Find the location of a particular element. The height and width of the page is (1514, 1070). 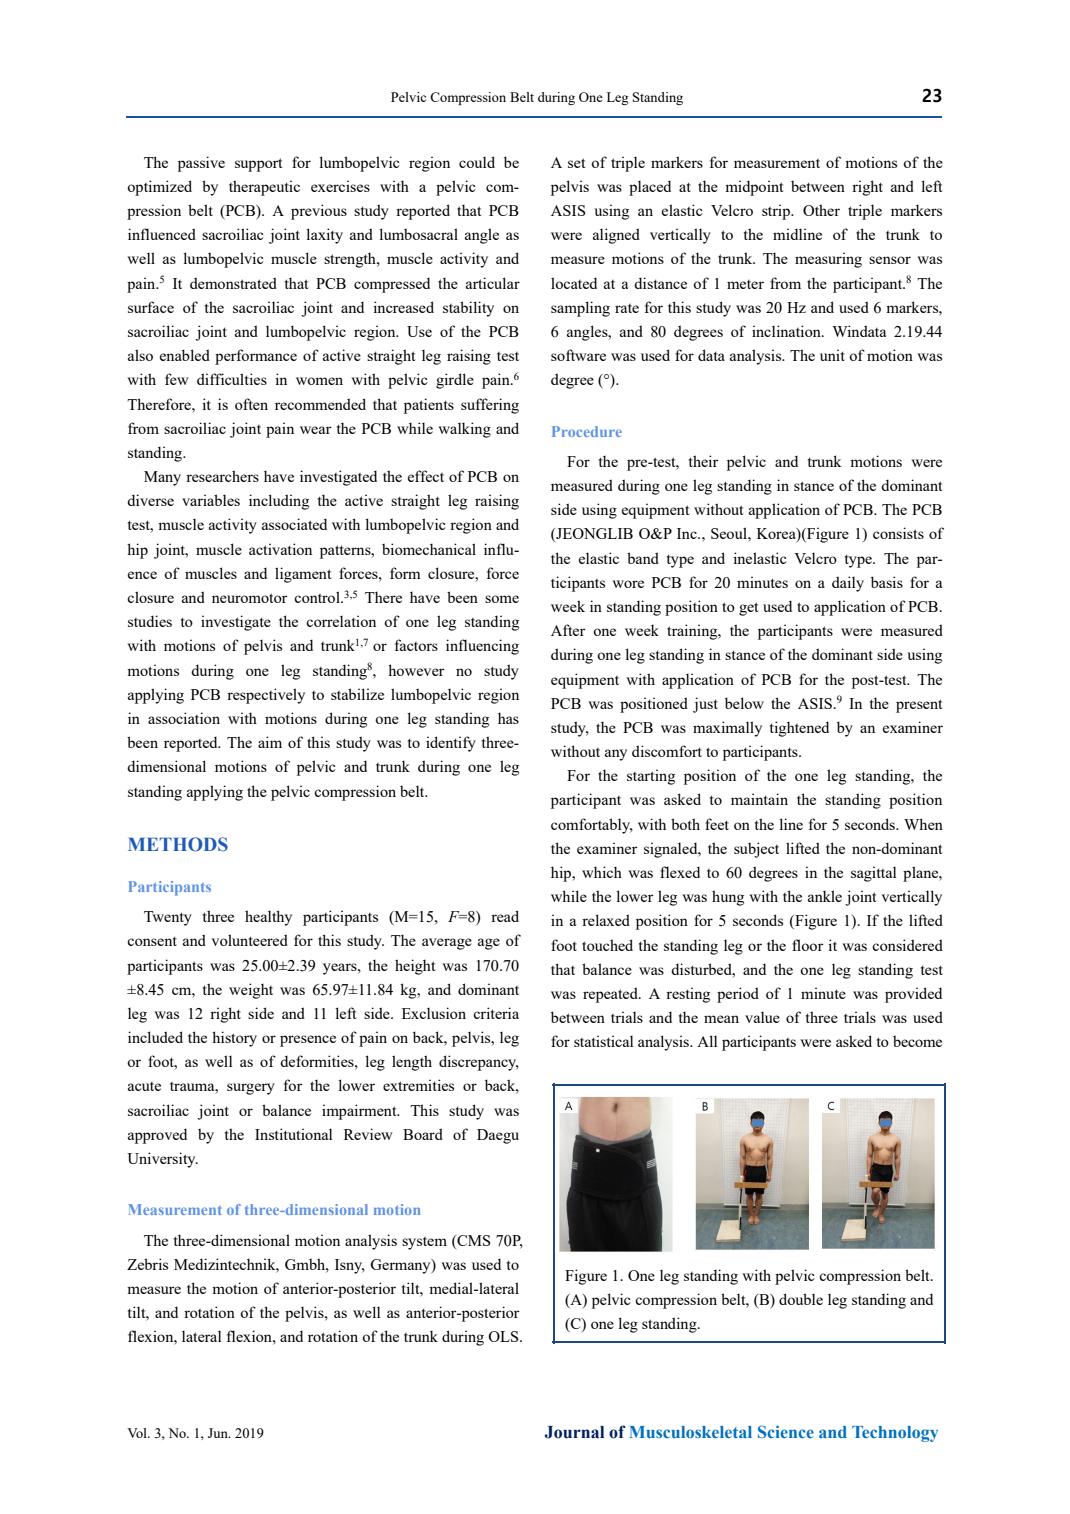

Other is located at coordinates (821, 210).
